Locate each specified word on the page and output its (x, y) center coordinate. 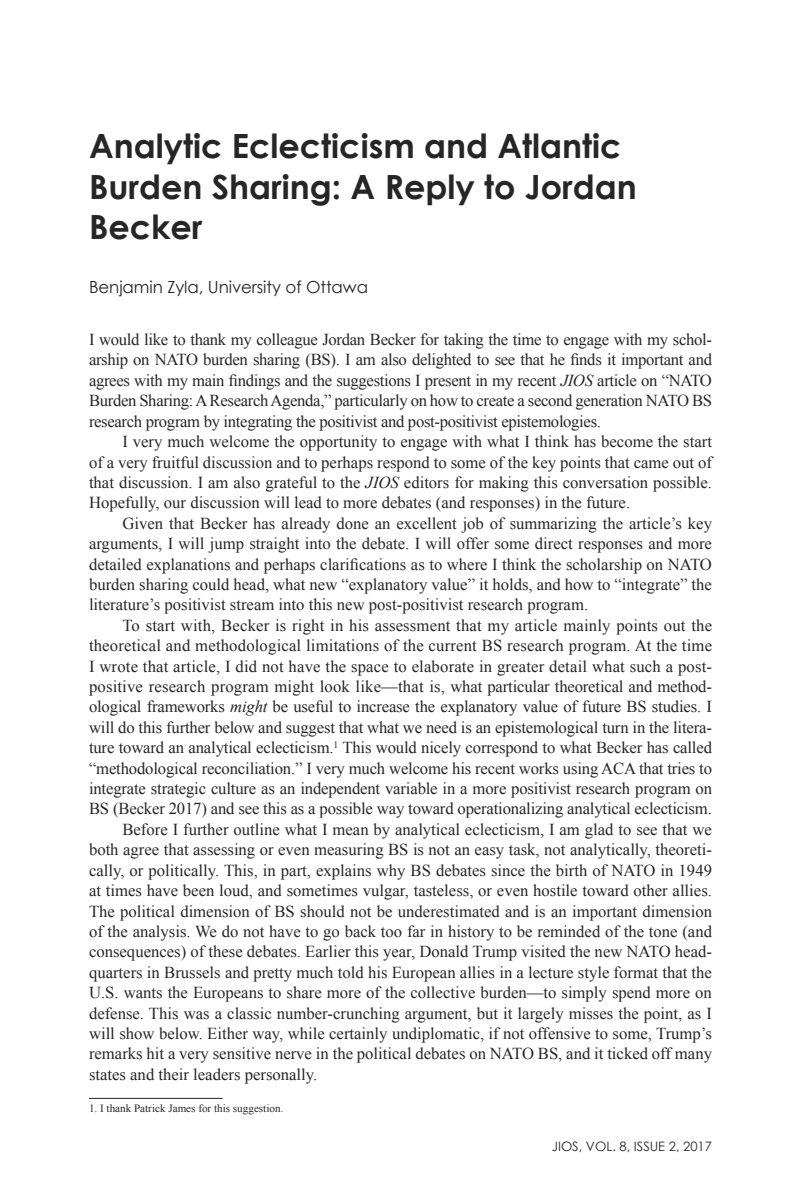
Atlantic (559, 146)
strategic (178, 790)
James (181, 1108)
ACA (618, 768)
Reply (431, 190)
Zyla (183, 288)
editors (426, 482)
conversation (605, 482)
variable (411, 788)
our (175, 504)
